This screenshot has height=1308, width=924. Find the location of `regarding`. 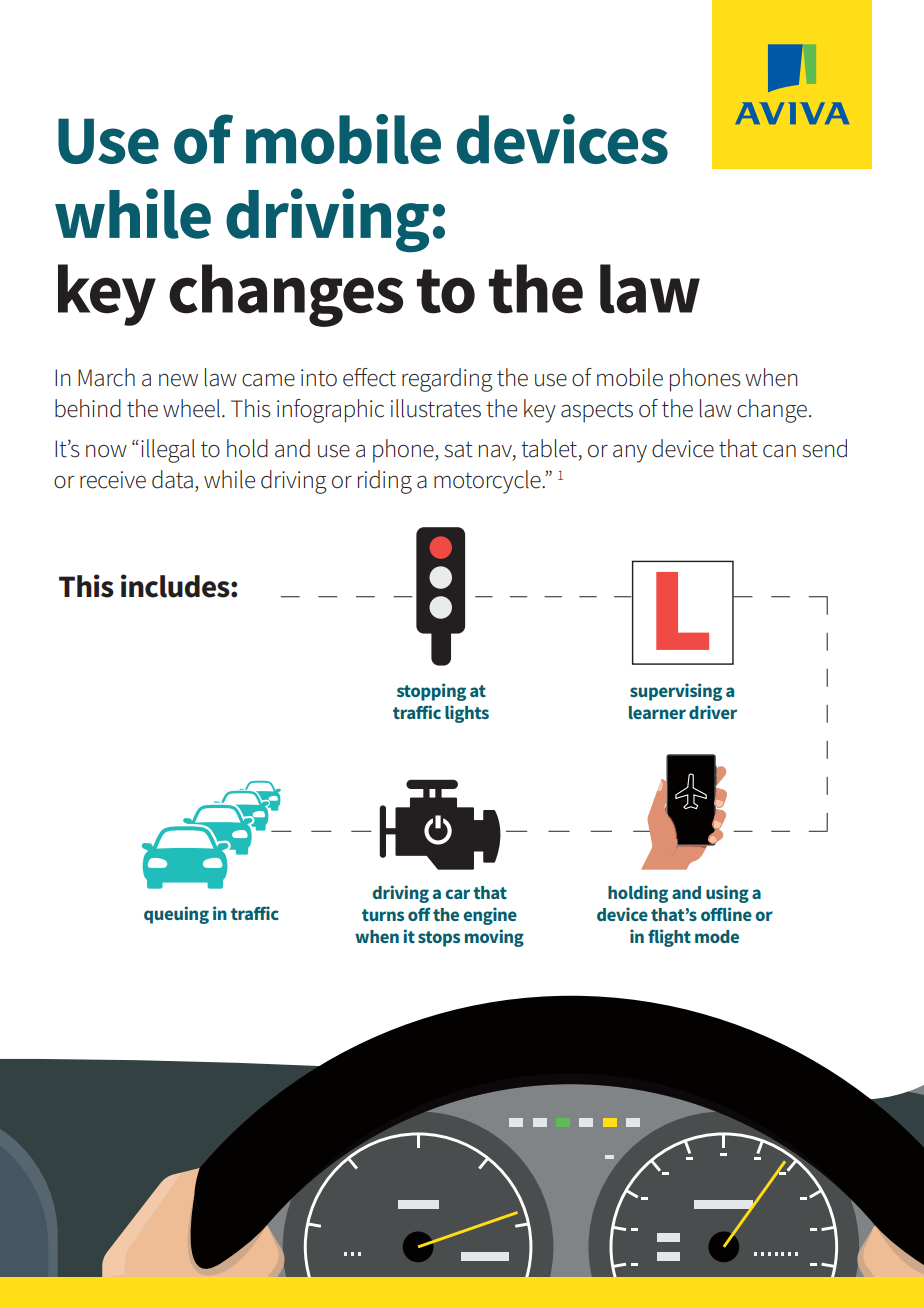

regarding is located at coordinates (447, 380).
